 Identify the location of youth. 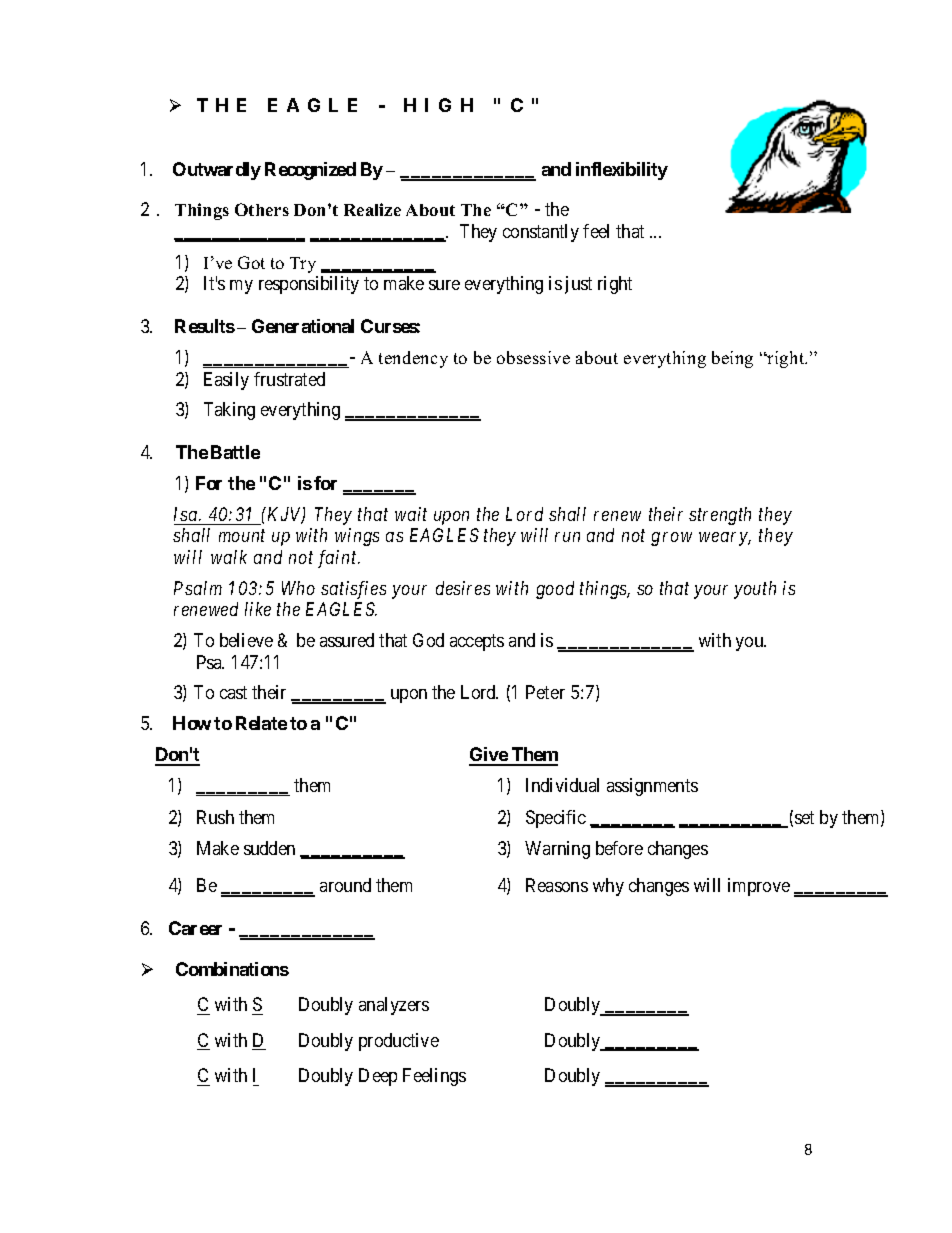
(755, 590).
